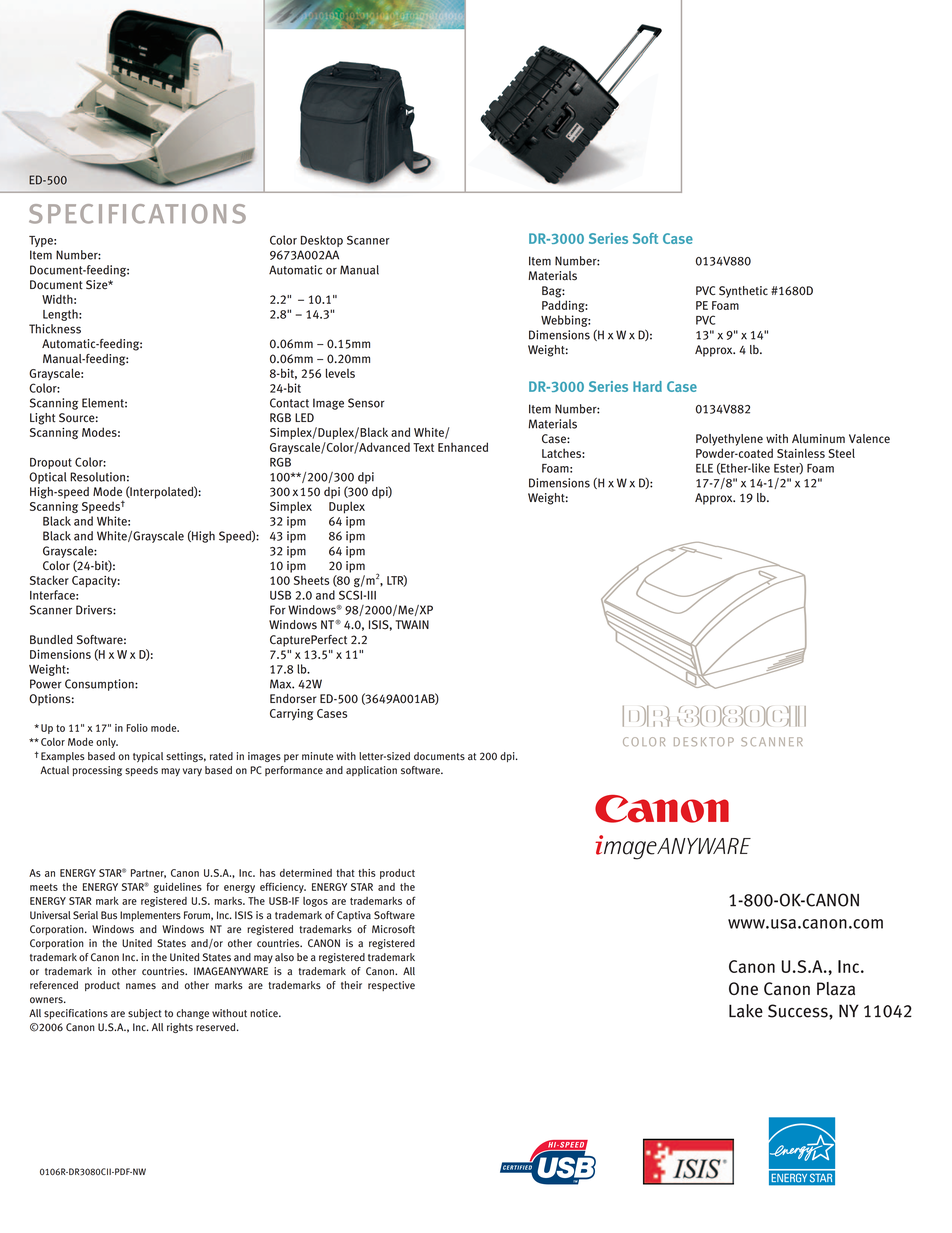  I want to click on Sheets, so click(311, 580).
